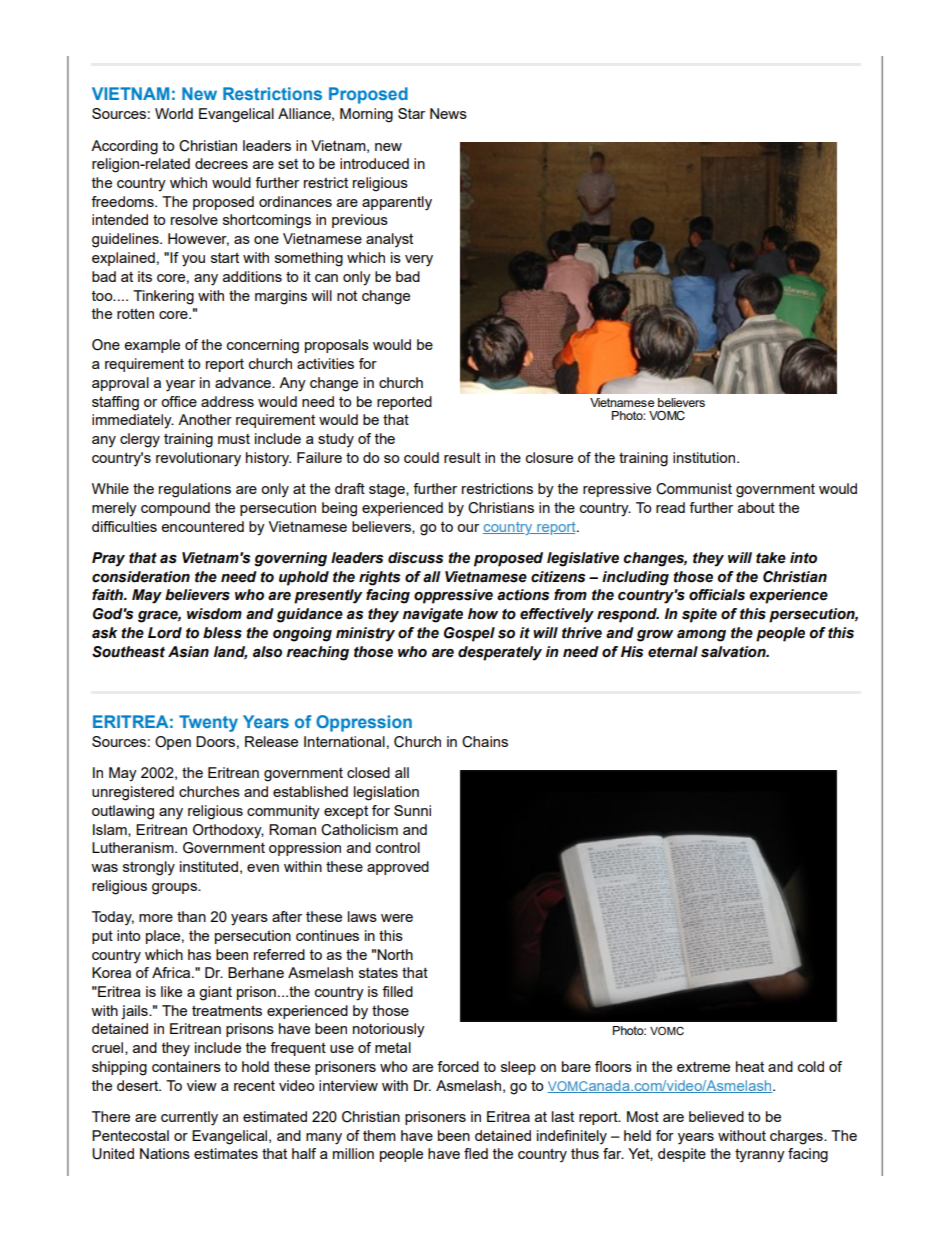 The height and width of the page is (1233, 952). Describe the element at coordinates (189, 1118) in the page. I see `currently` at that location.
